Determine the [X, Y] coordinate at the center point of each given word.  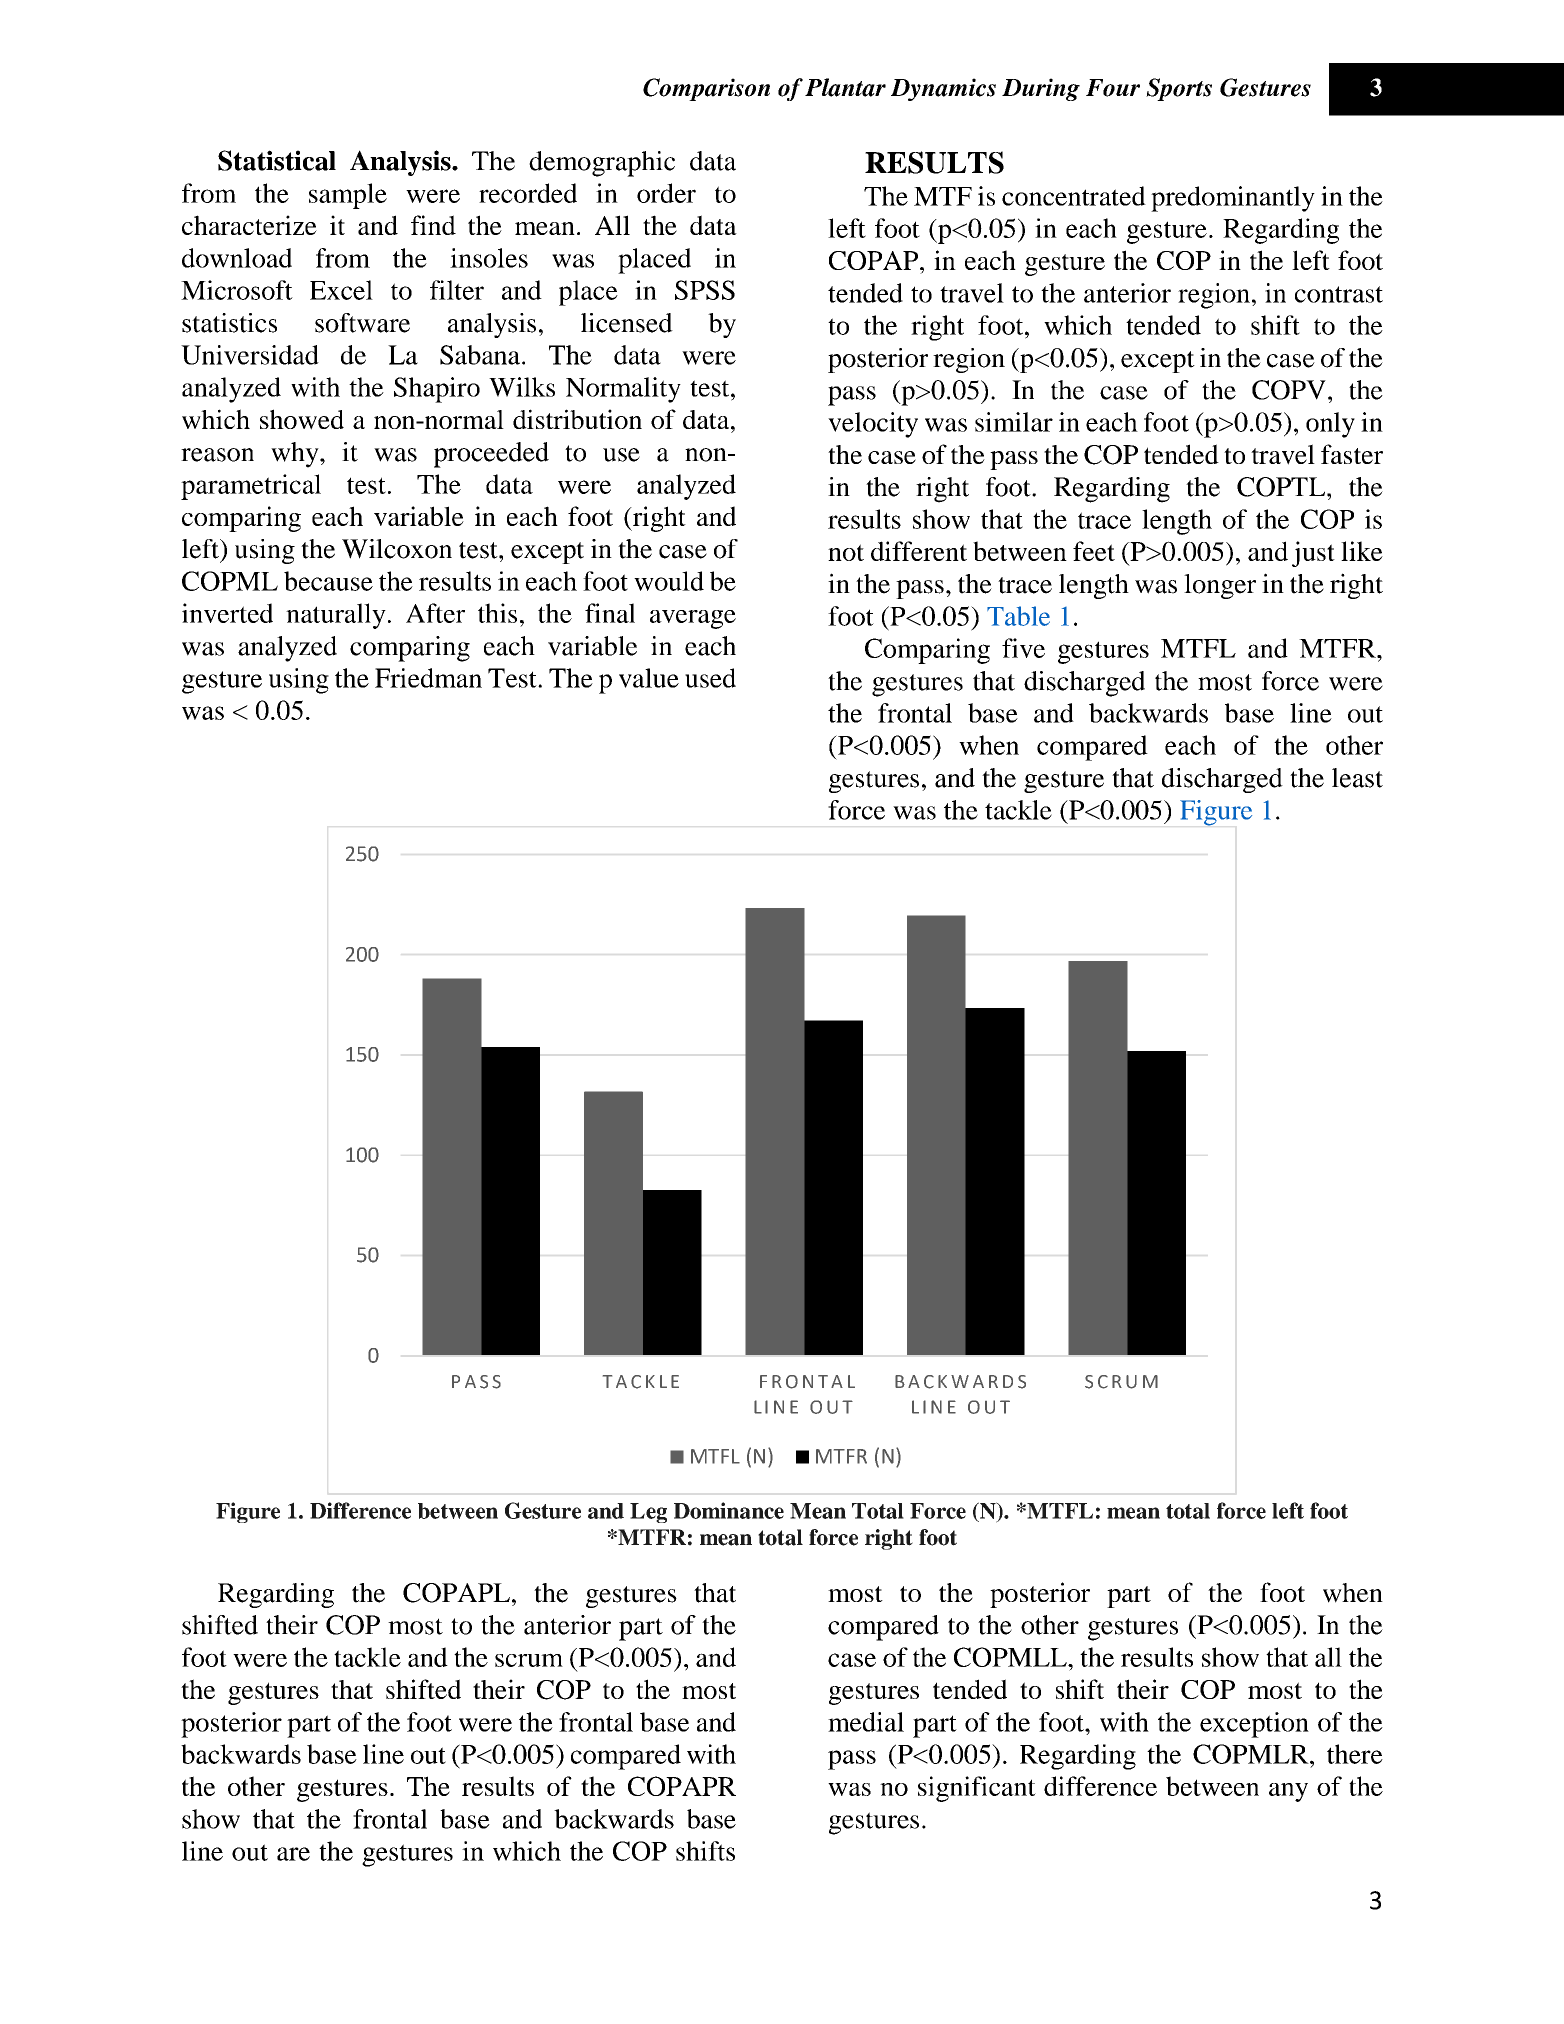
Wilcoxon [397, 549]
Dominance [729, 1510]
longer [1220, 586]
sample [348, 196]
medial [866, 1722]
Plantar [845, 87]
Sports [1179, 89]
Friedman [428, 678]
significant [977, 1789]
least [1357, 778]
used [710, 678]
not [846, 552]
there [1355, 1754]
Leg [648, 1513]
